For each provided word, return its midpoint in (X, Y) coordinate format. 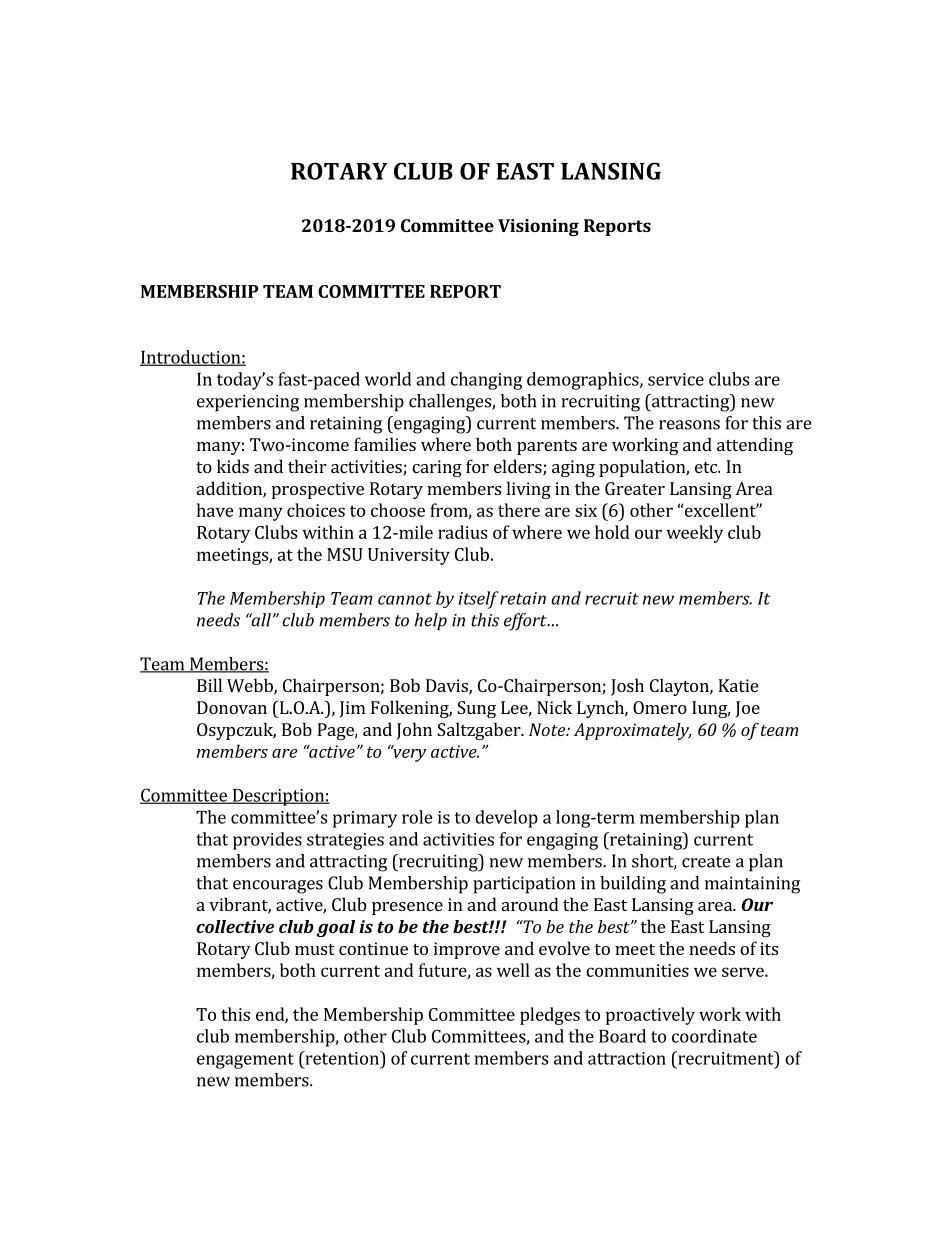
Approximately (633, 731)
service (676, 379)
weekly (694, 534)
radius (462, 532)
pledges (550, 1016)
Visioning (538, 227)
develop (506, 819)
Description (278, 797)
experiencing (248, 403)
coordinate (714, 1036)
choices (316, 510)
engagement (245, 1061)
